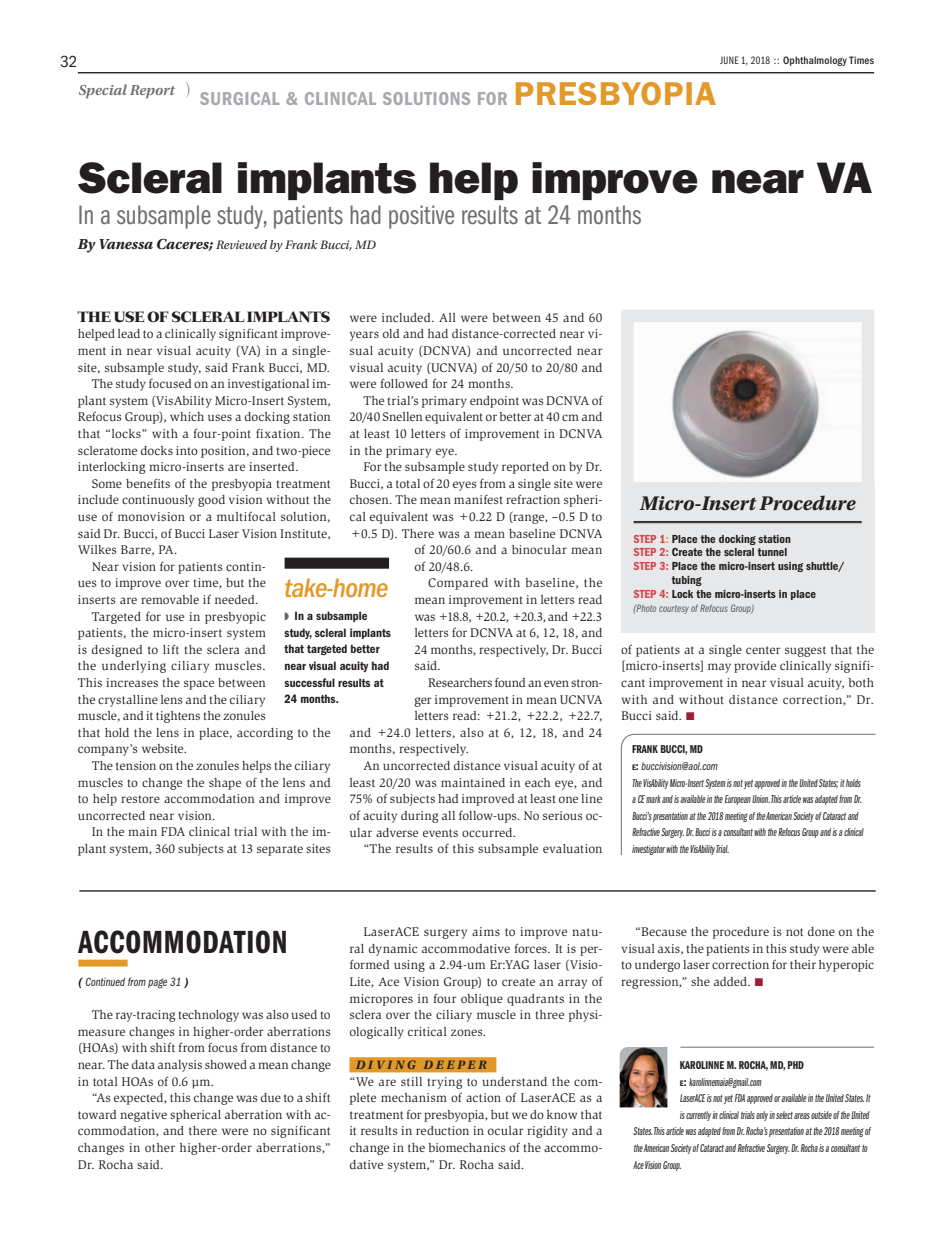 The height and width of the page is (1233, 952). I want to click on center, so click(763, 650).
